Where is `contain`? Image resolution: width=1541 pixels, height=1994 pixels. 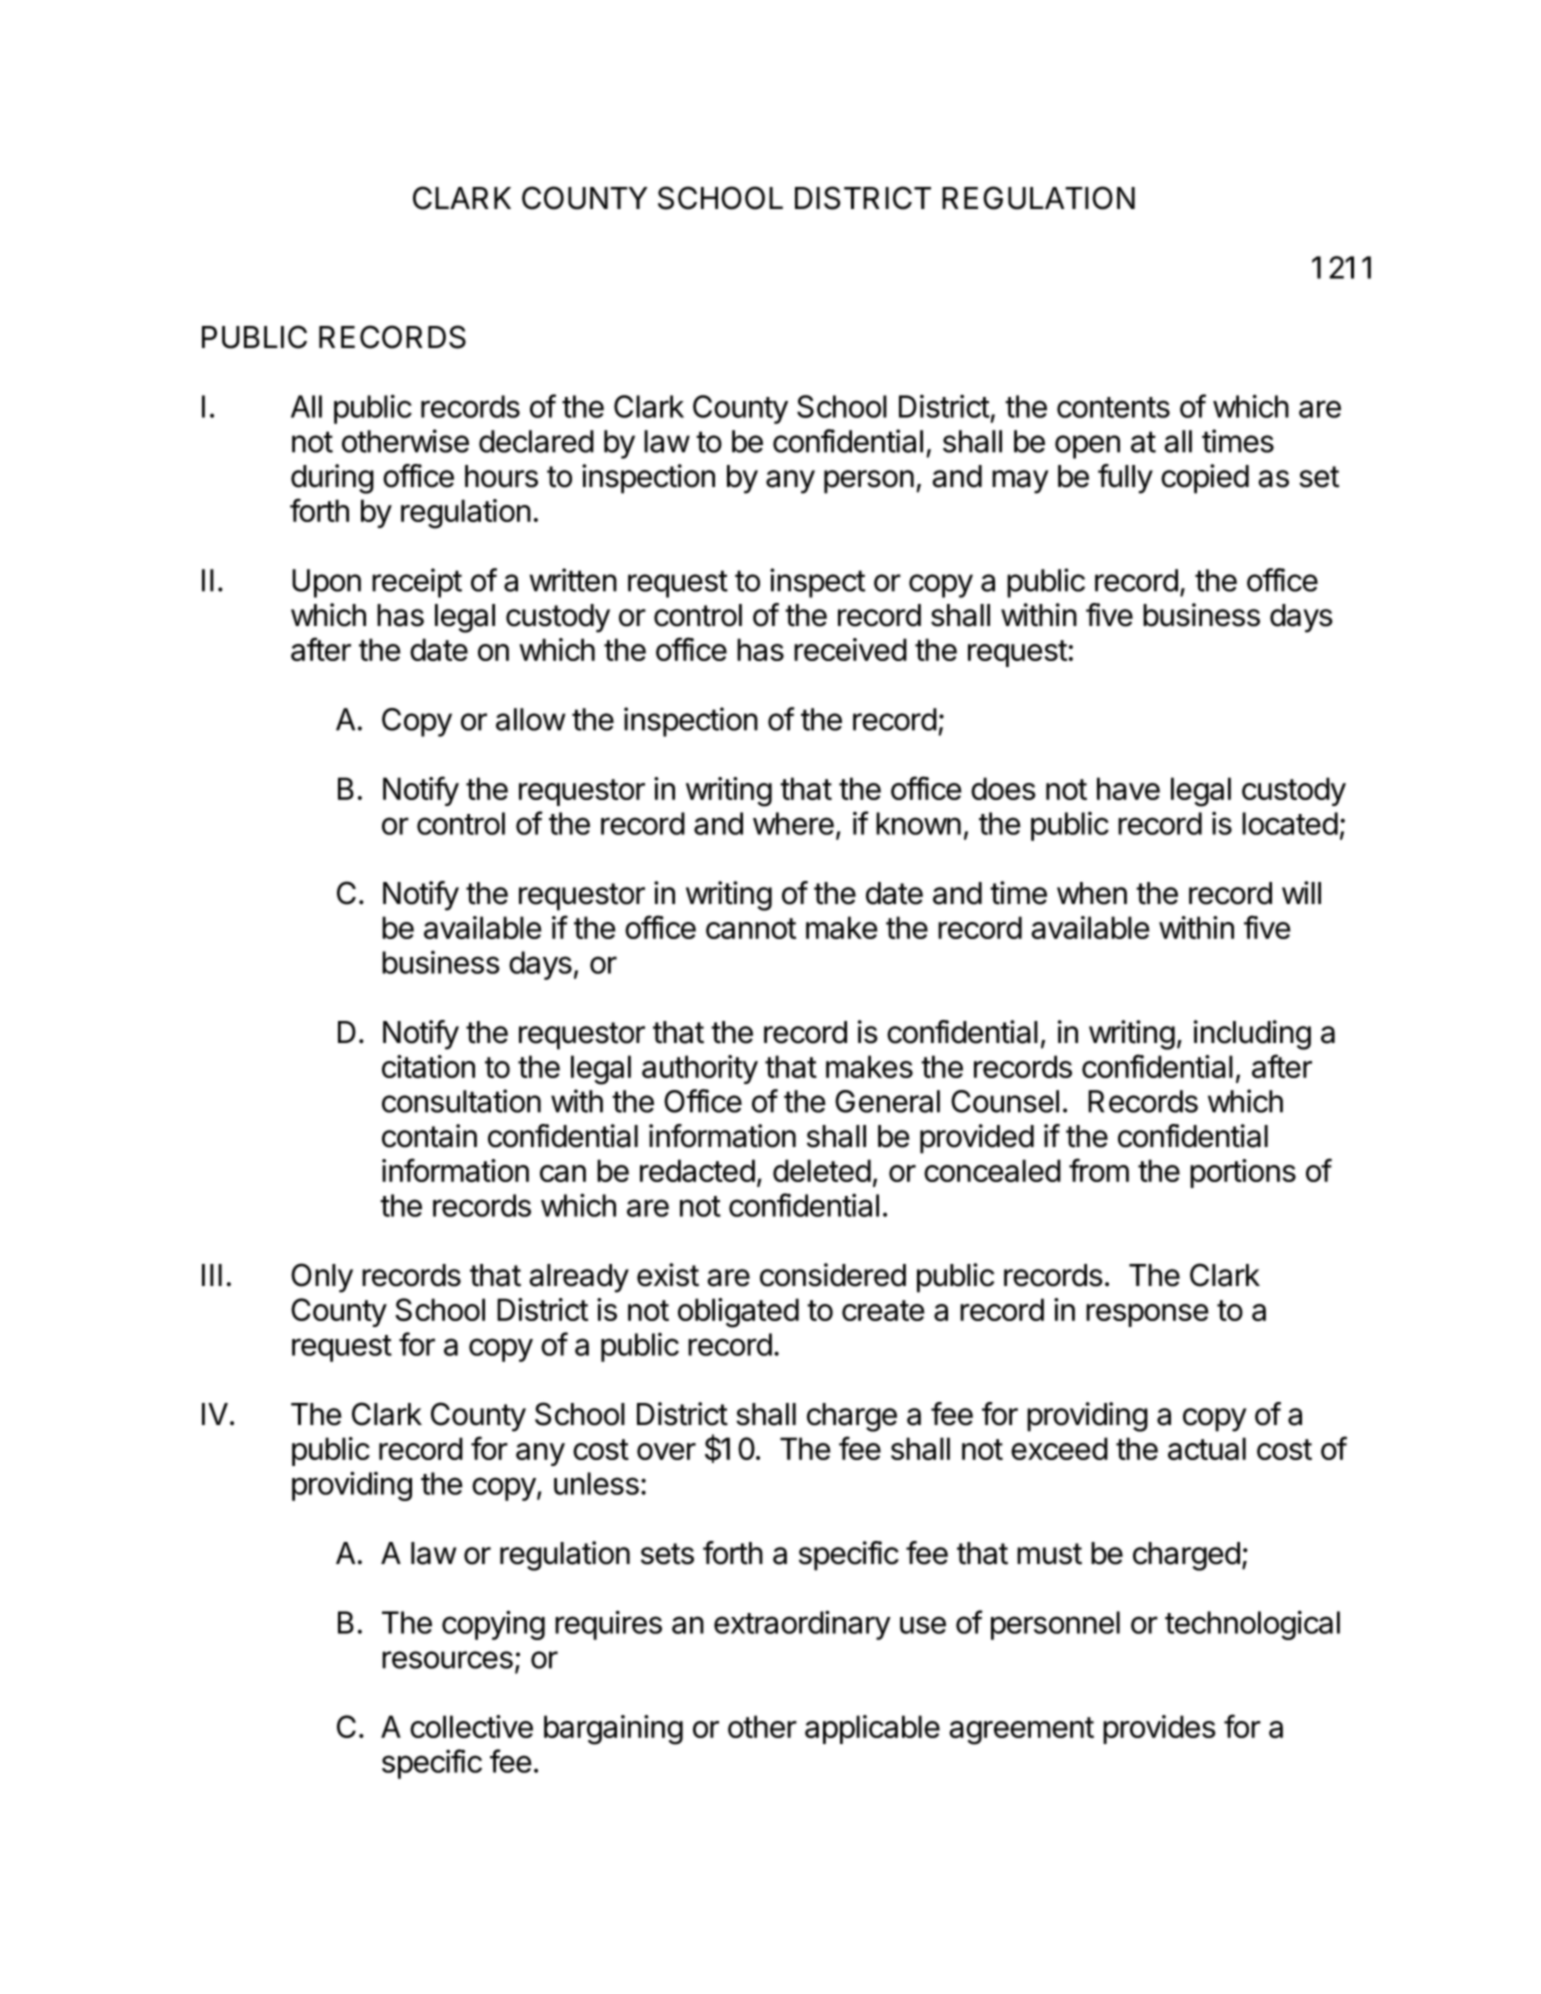 contain is located at coordinates (429, 1136).
